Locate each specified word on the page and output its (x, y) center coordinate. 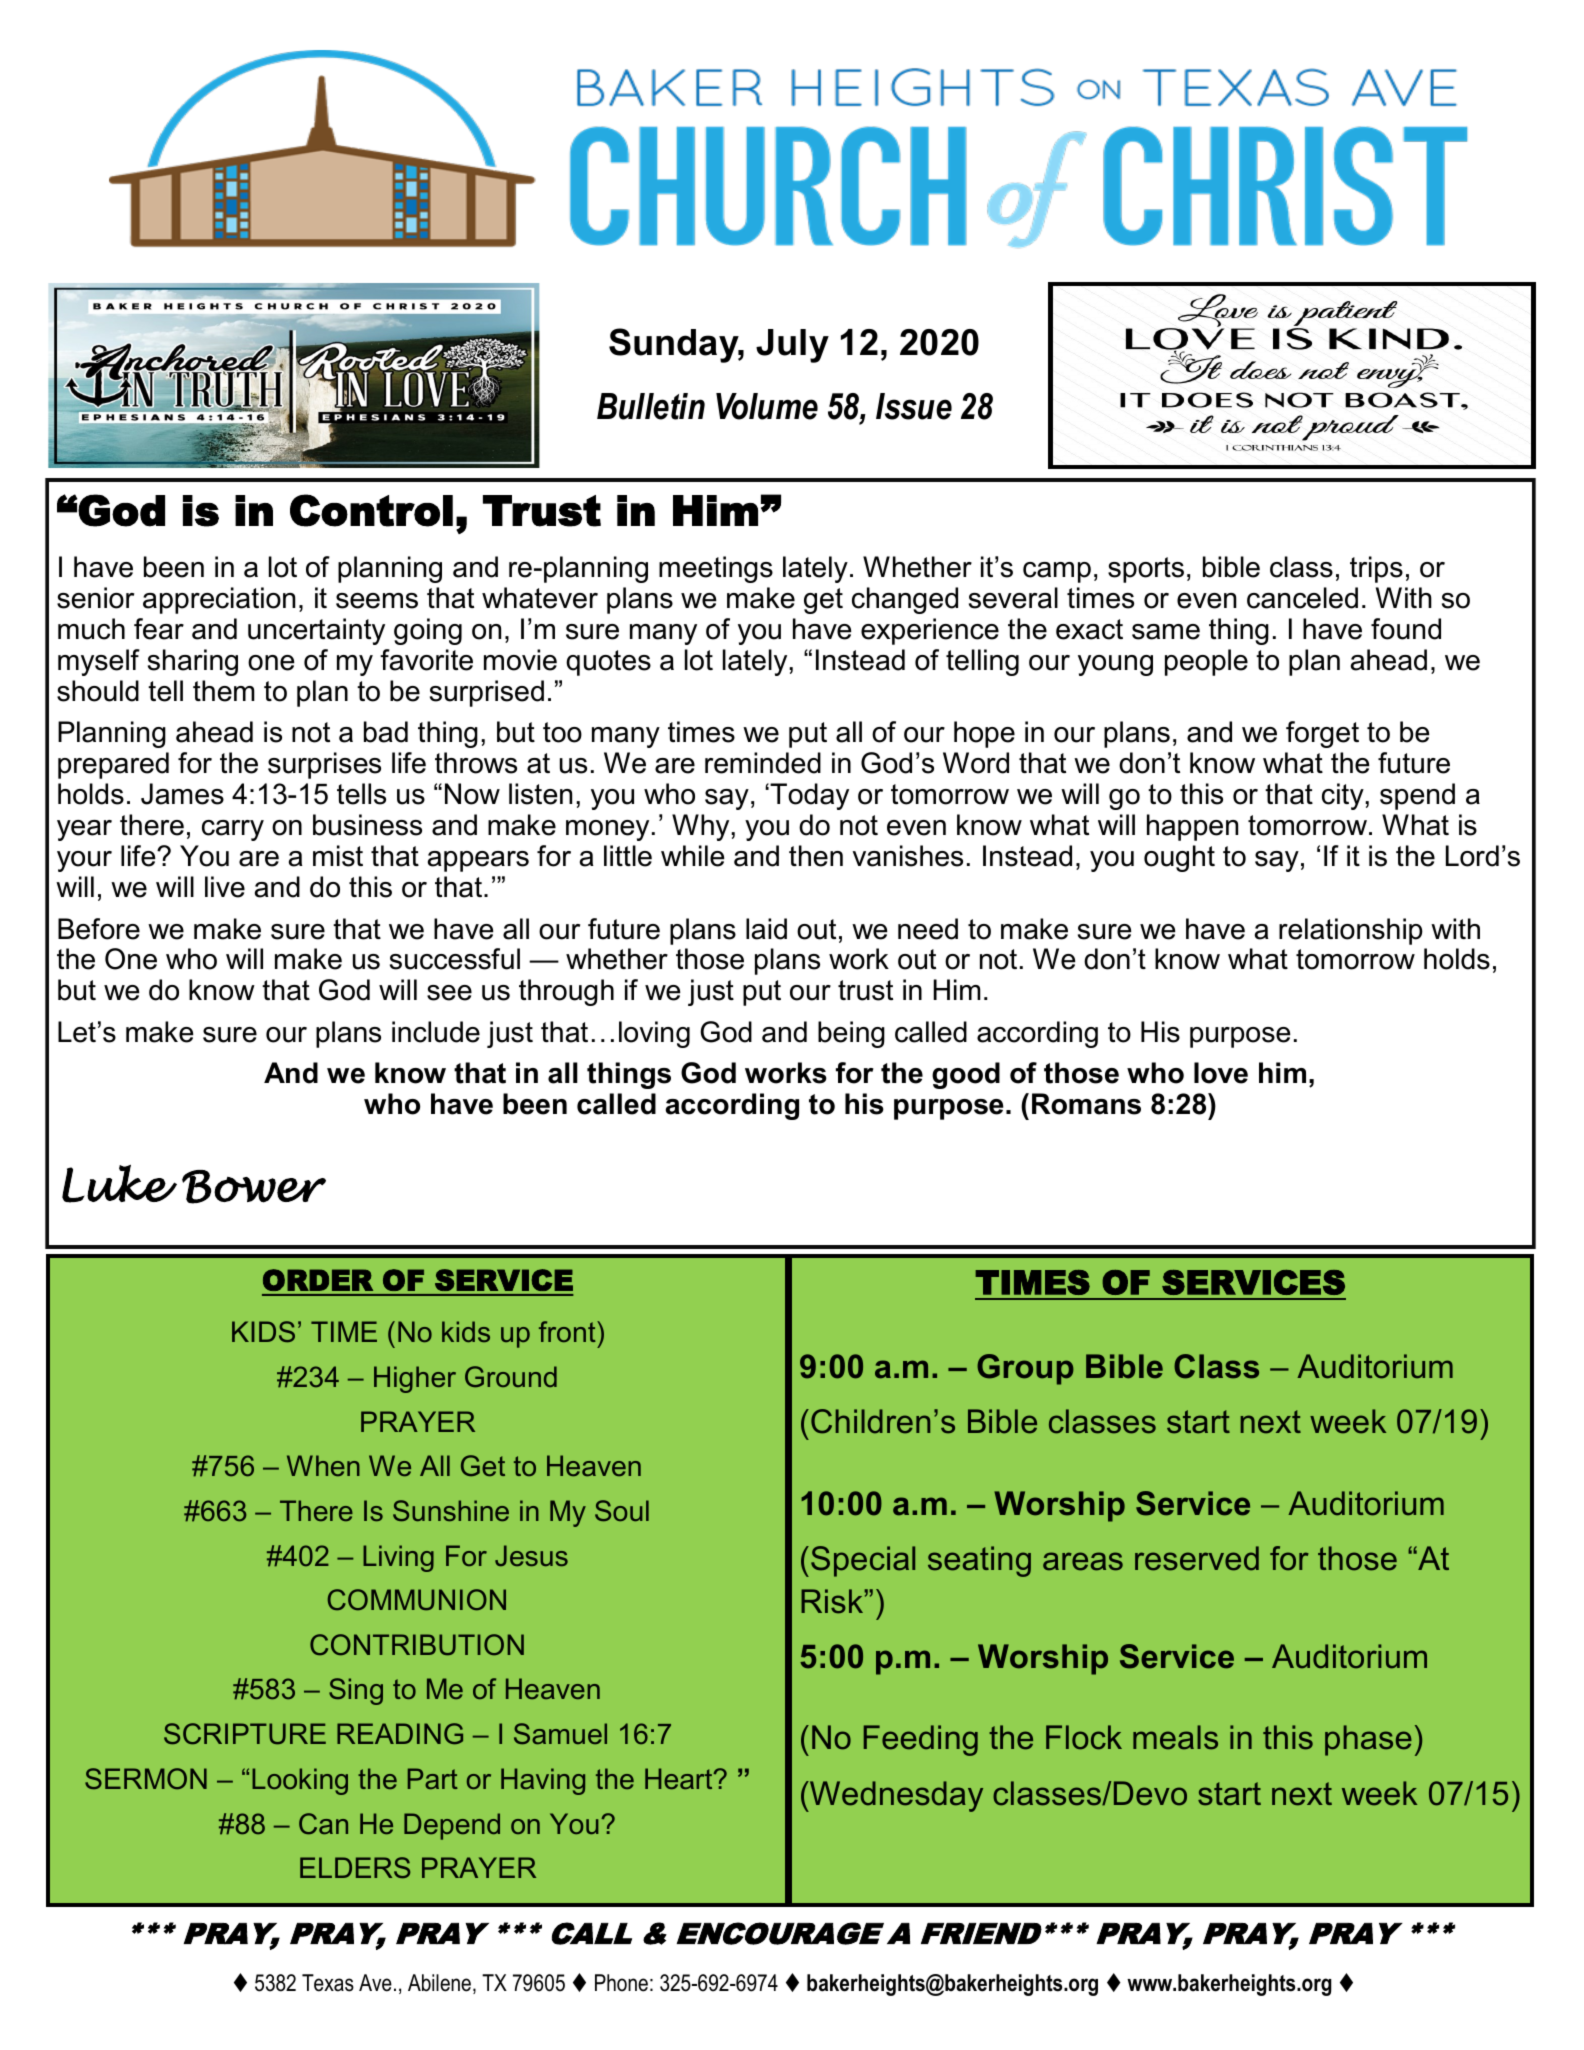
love (1221, 1073)
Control (371, 510)
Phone (621, 1983)
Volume (767, 406)
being (851, 1034)
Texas (328, 1983)
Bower (254, 1187)
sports (1146, 570)
